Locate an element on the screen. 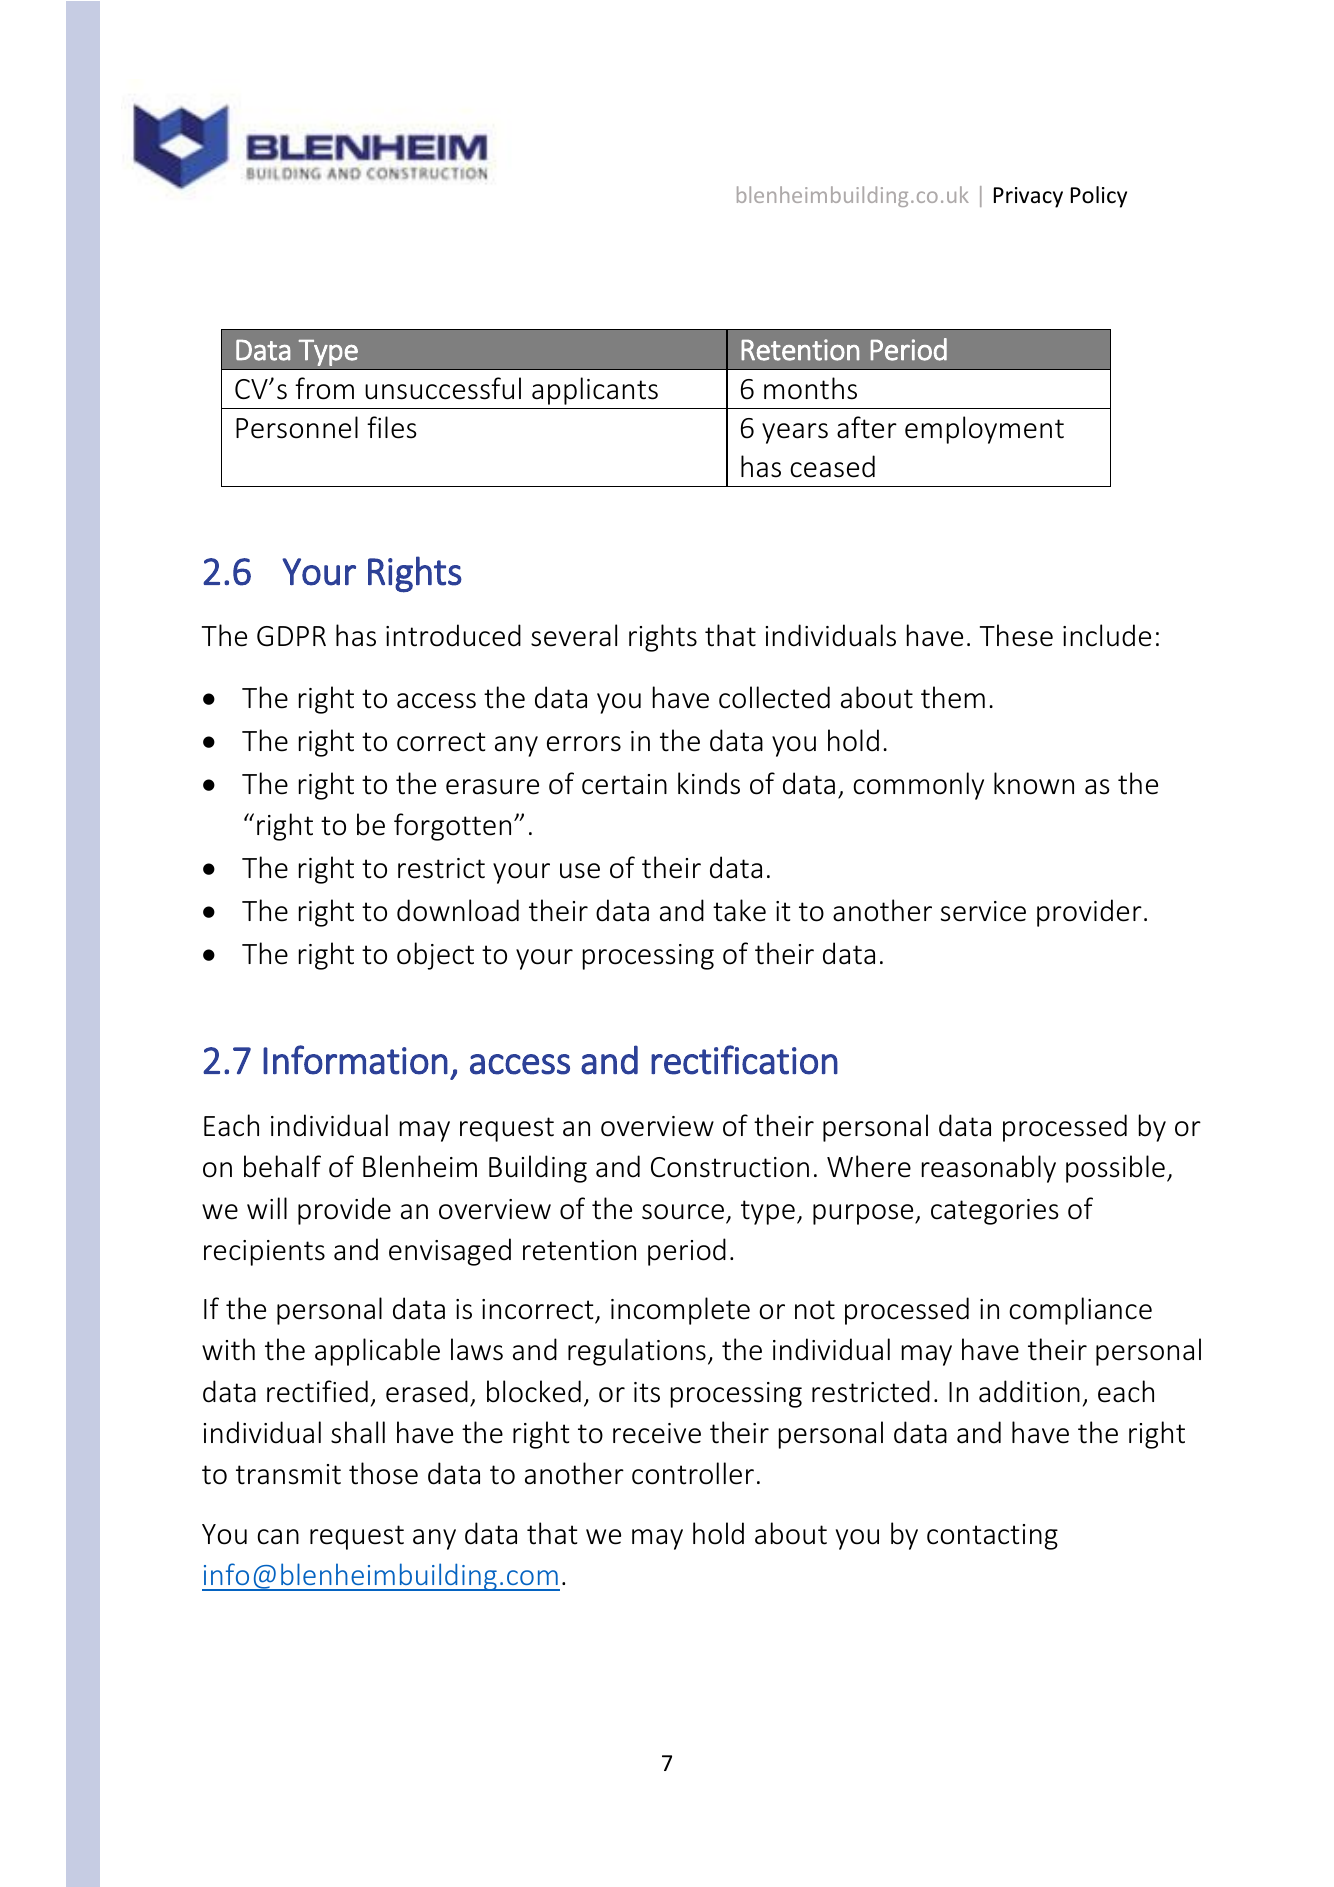 This screenshot has width=1334, height=1887. several is located at coordinates (574, 635).
